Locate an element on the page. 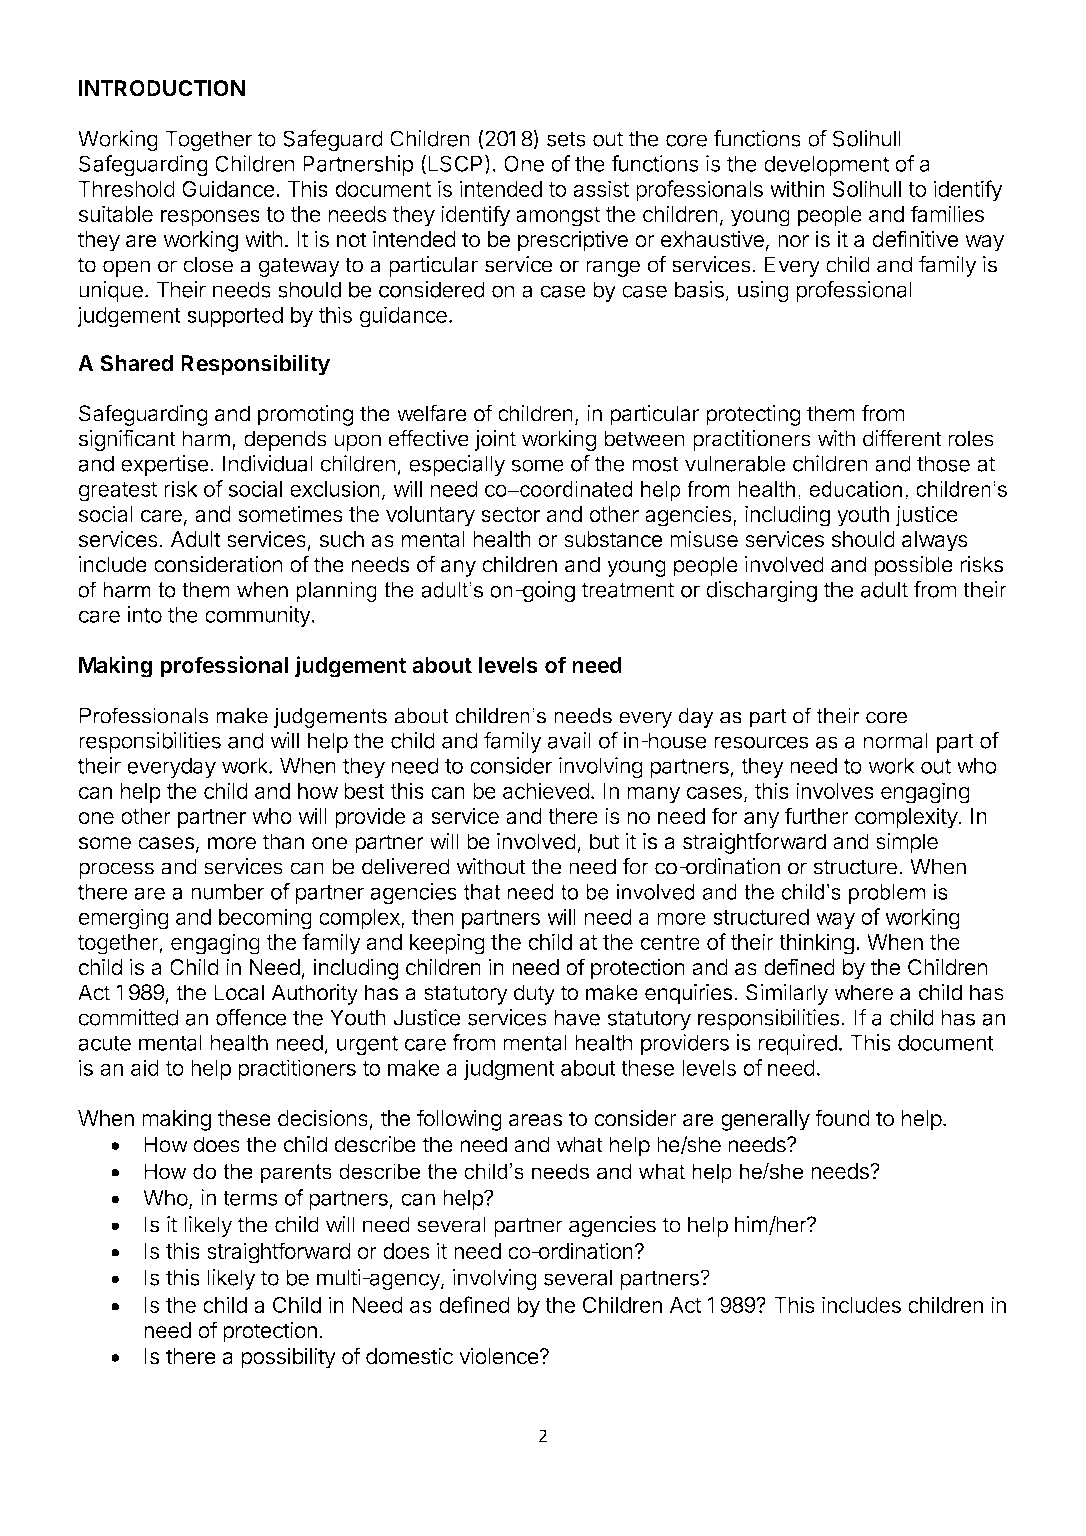 This document has width=1086, height=1536. community is located at coordinates (258, 616).
